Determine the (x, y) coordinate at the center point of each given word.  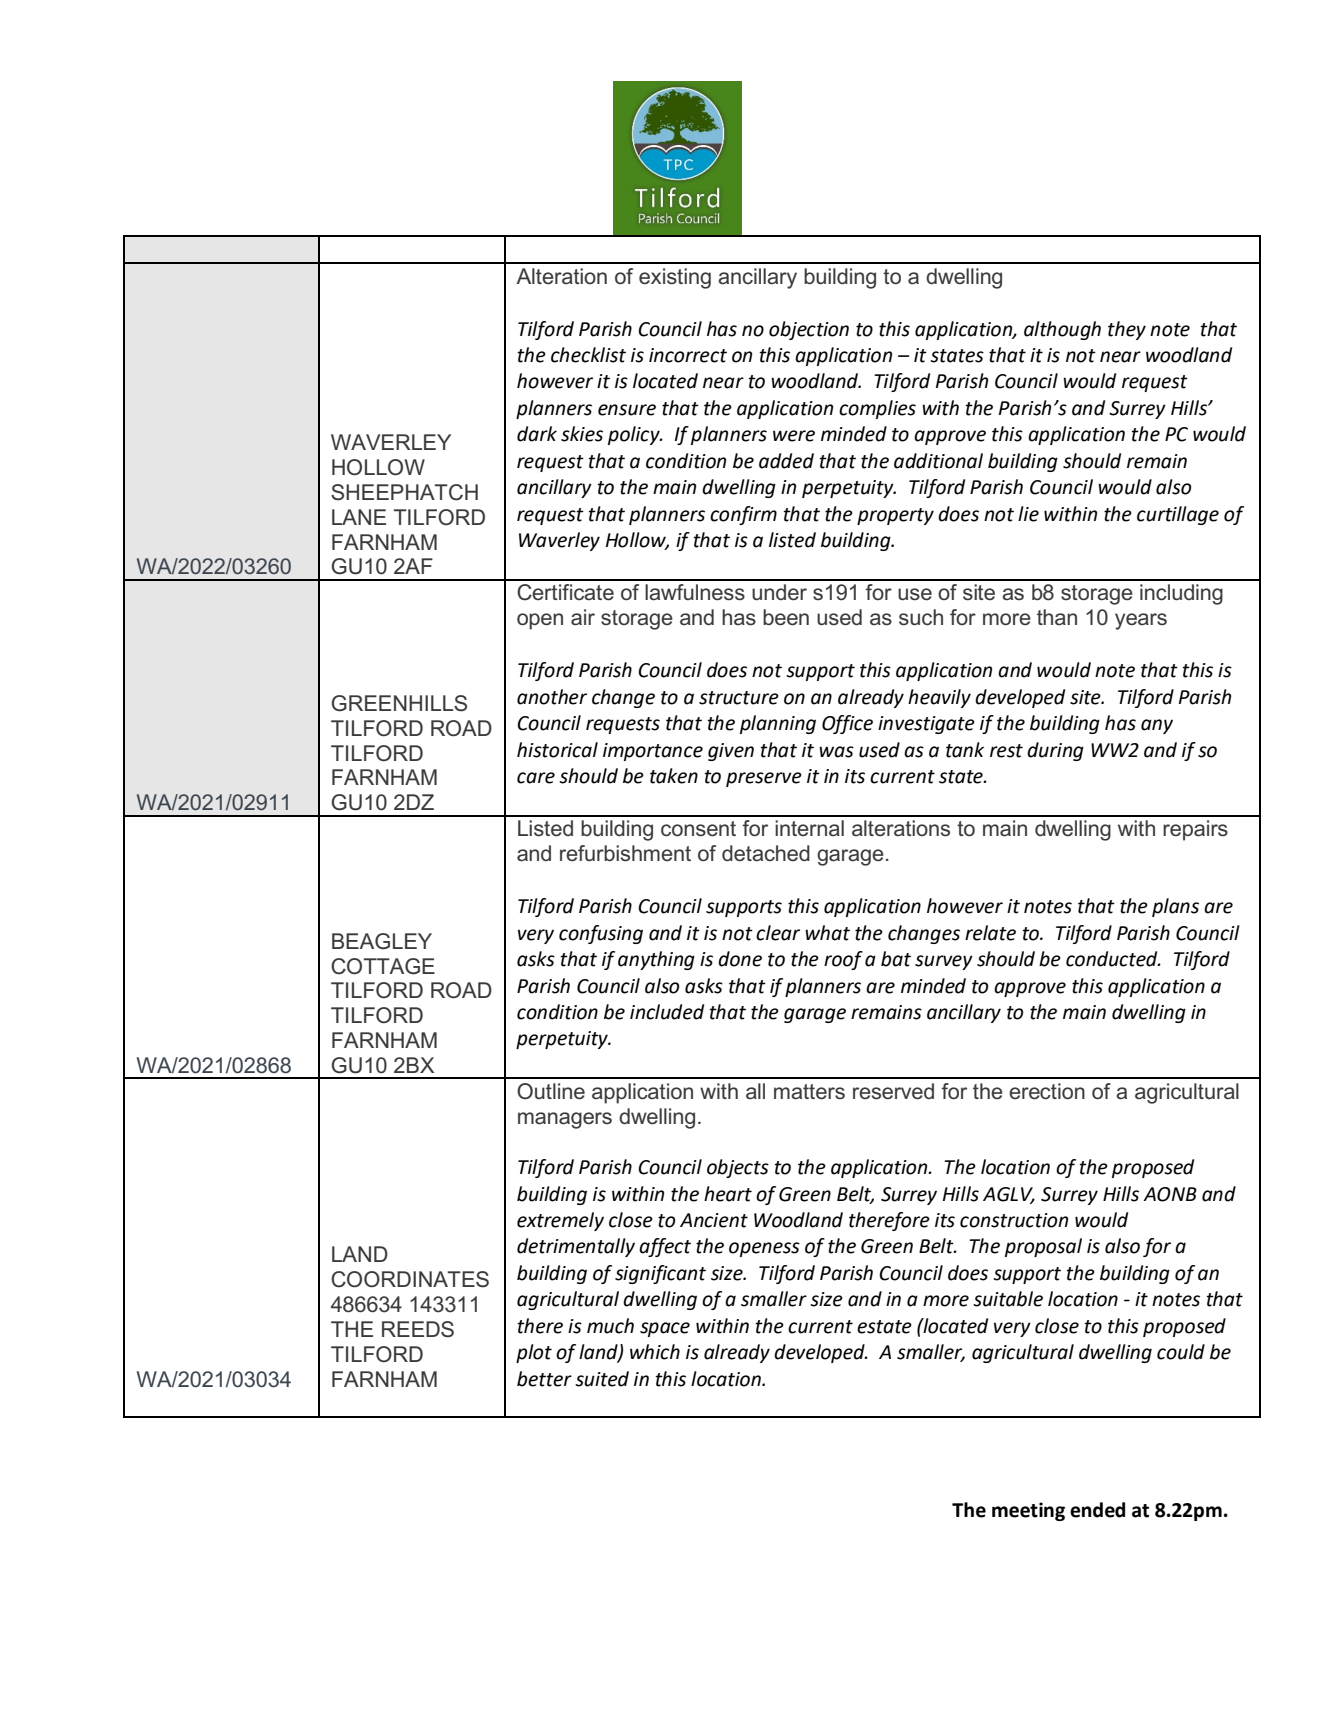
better (544, 1379)
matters (809, 1092)
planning (778, 724)
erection (1047, 1091)
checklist (588, 355)
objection (809, 330)
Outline (551, 1091)
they (1127, 330)
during (1055, 751)
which (655, 1352)
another (552, 697)
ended (1097, 1510)
